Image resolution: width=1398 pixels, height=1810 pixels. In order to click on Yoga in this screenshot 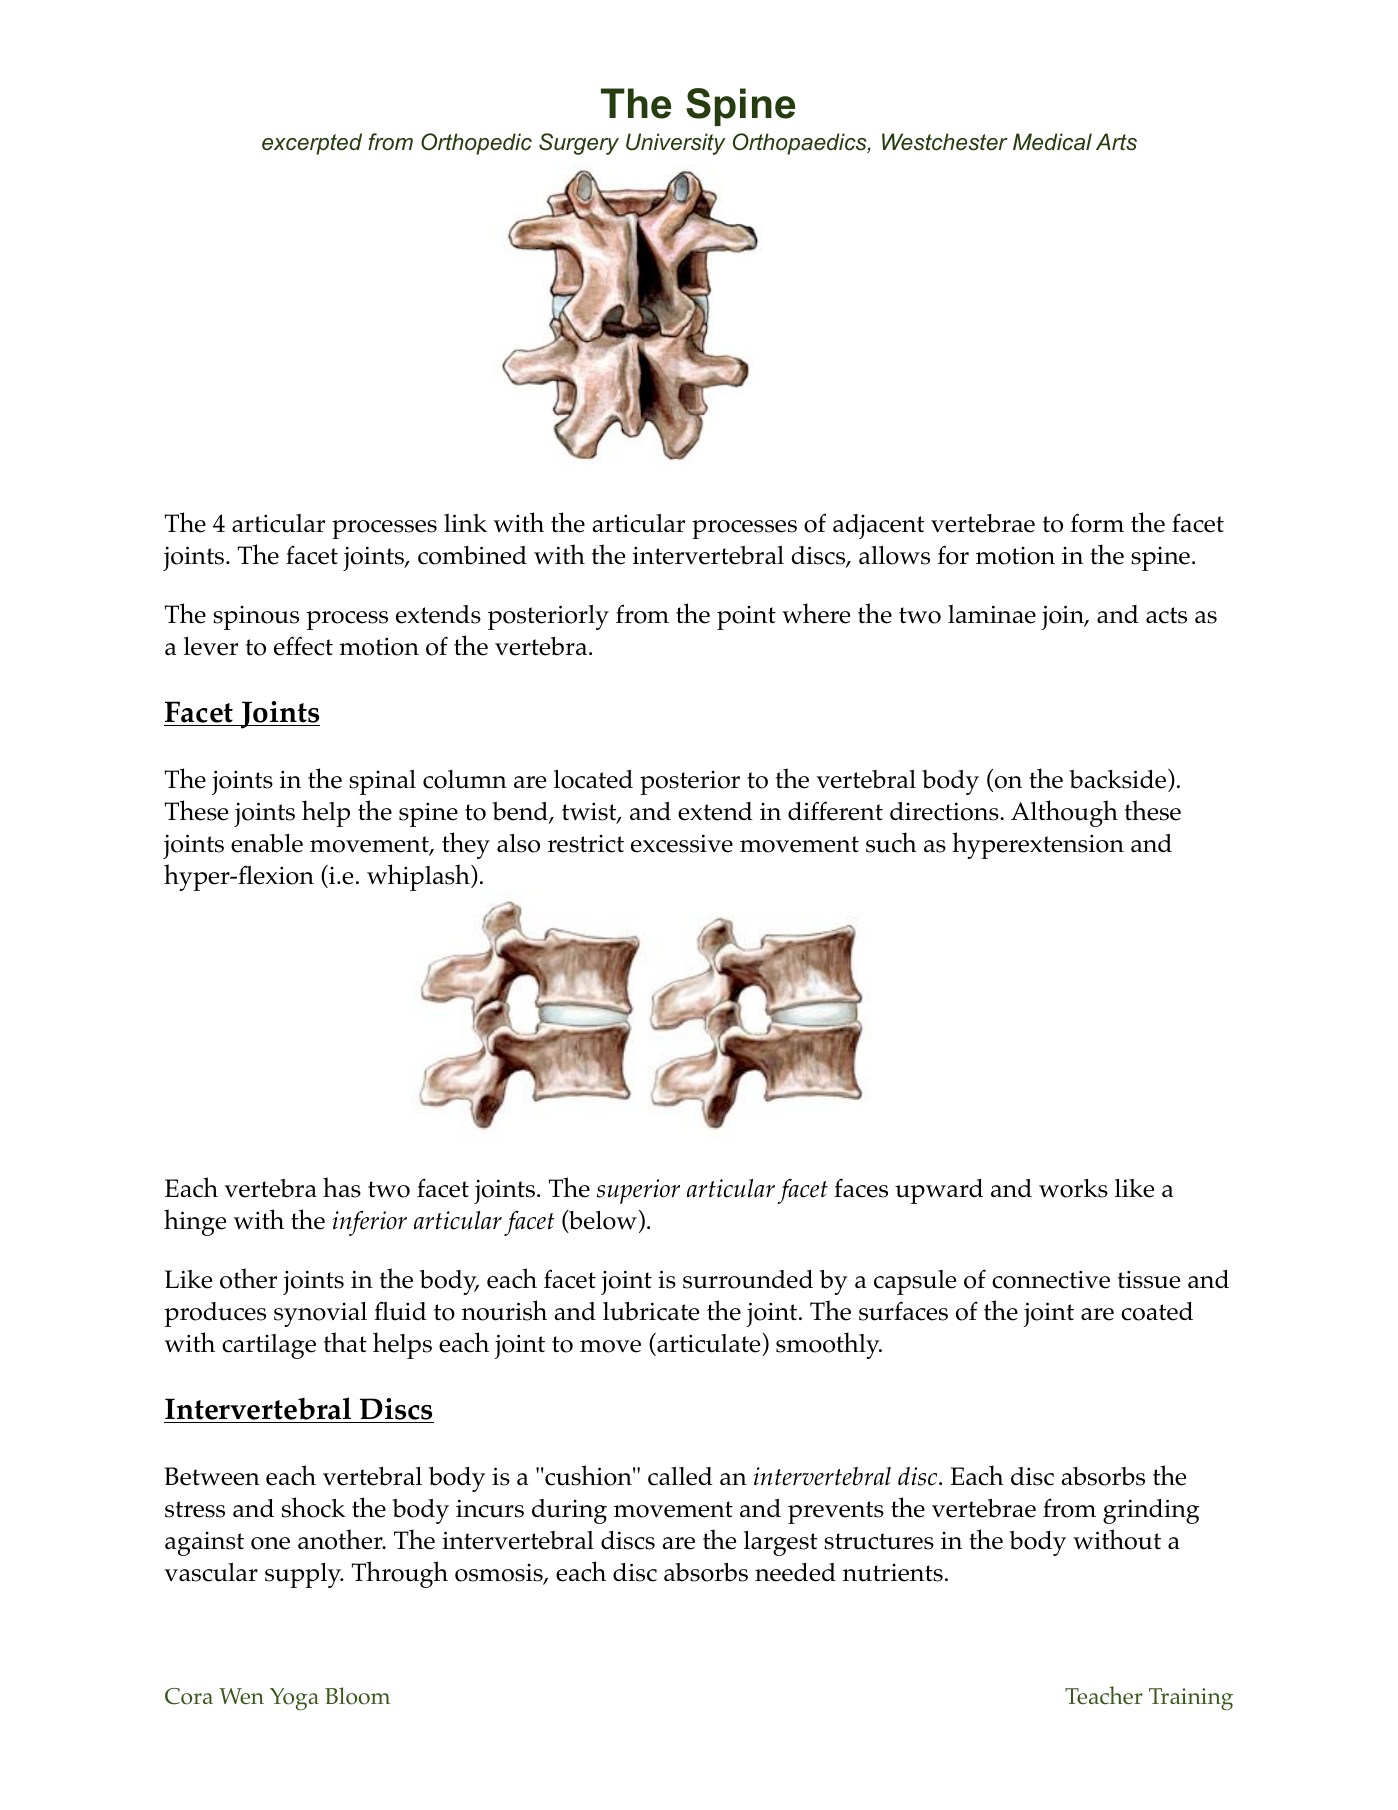, I will do `click(294, 1699)`.
